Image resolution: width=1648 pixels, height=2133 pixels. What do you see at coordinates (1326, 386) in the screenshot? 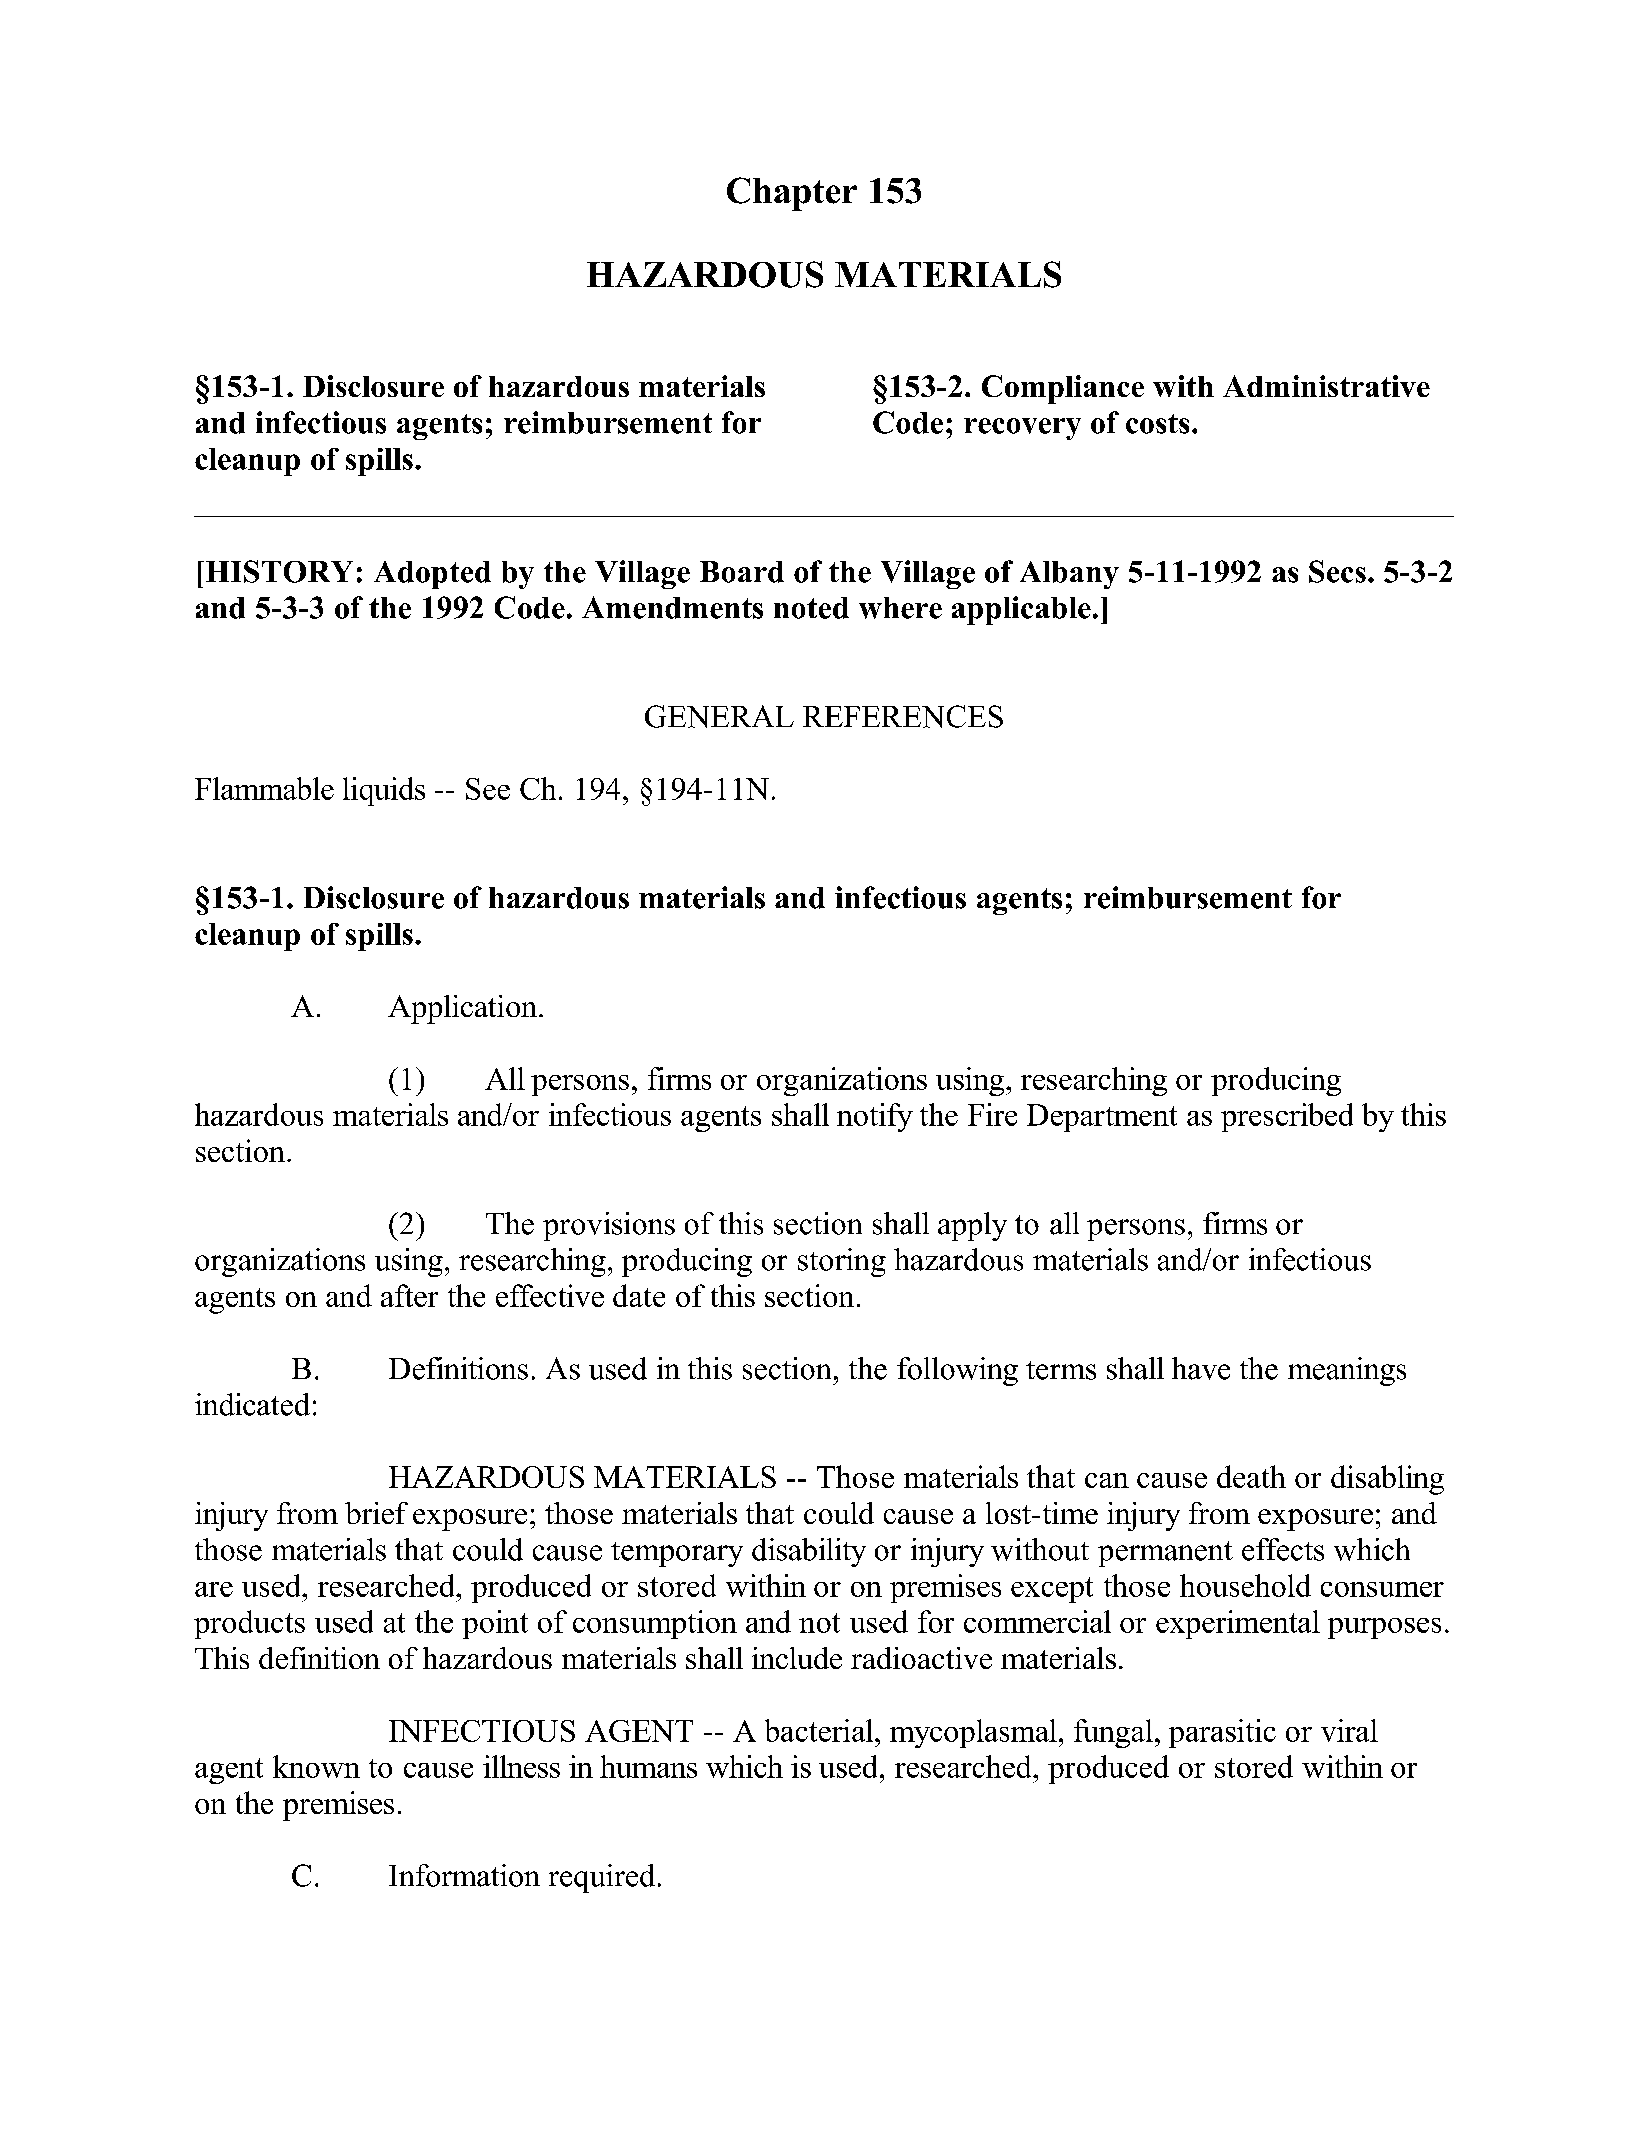
I see `Administrative` at bounding box center [1326, 386].
